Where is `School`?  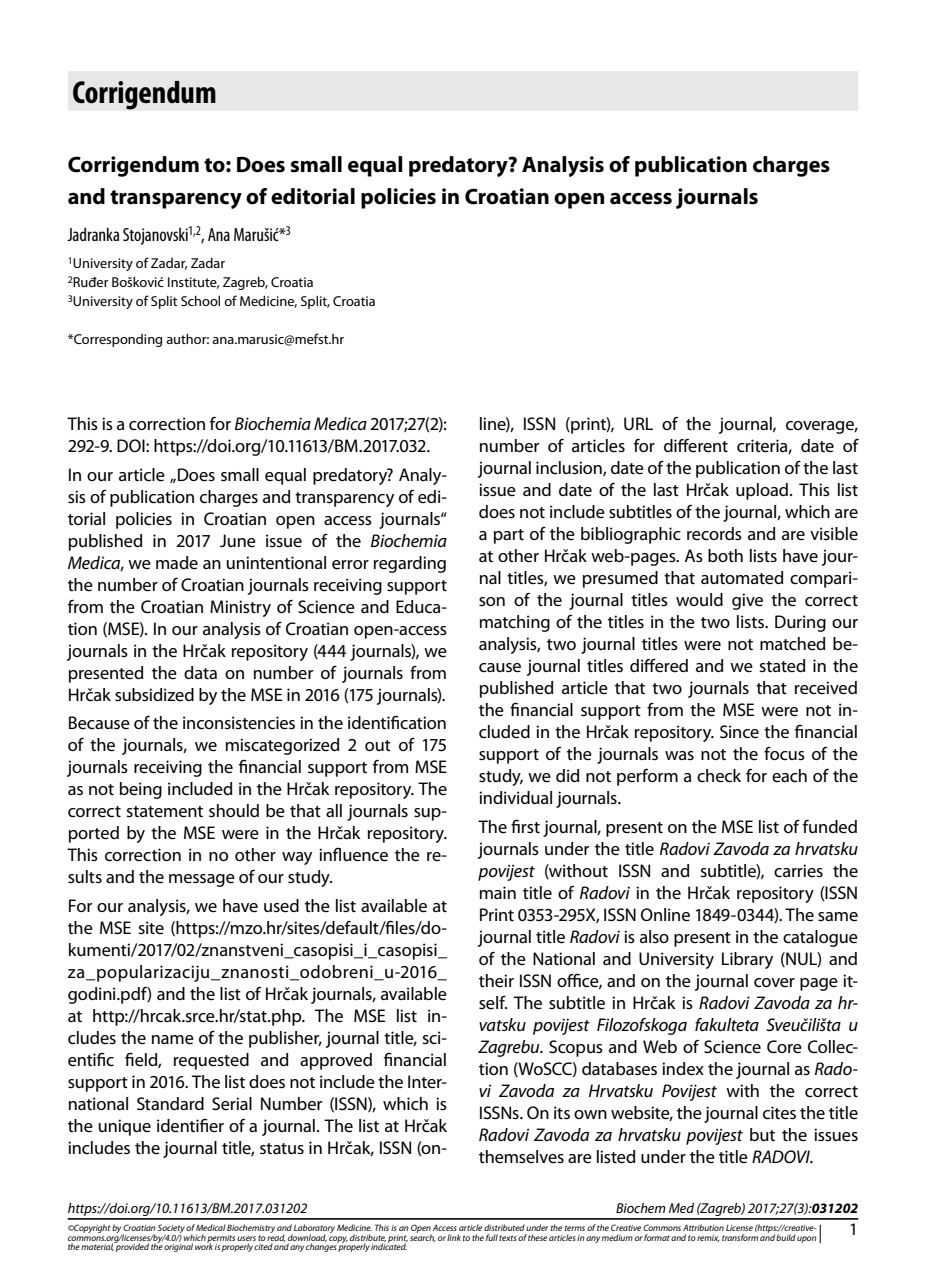
School is located at coordinates (200, 301).
